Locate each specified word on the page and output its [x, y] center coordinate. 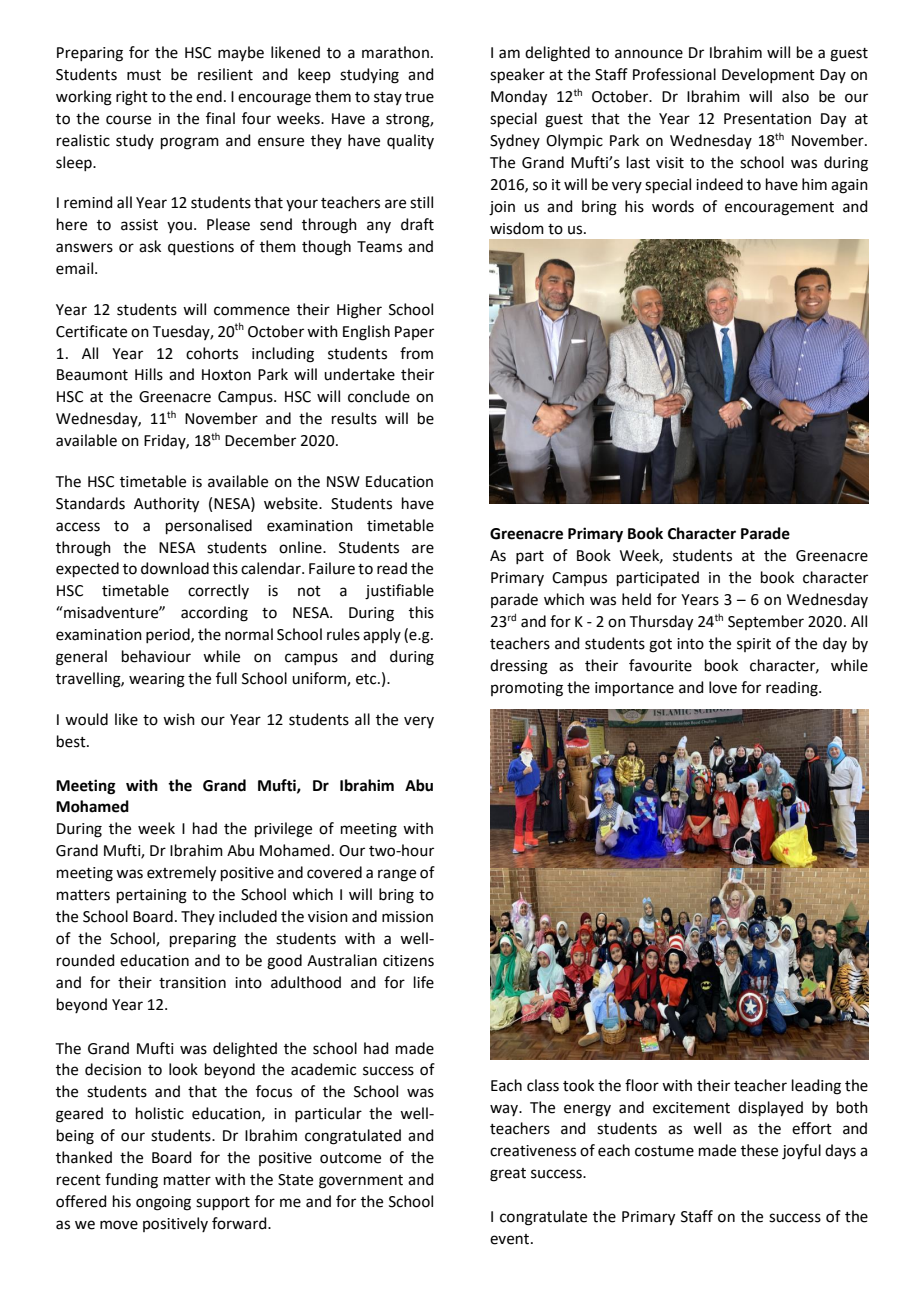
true [419, 97]
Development [768, 75]
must [144, 75]
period [169, 635]
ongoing [163, 1203]
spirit [754, 645]
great [508, 1175]
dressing [519, 667]
